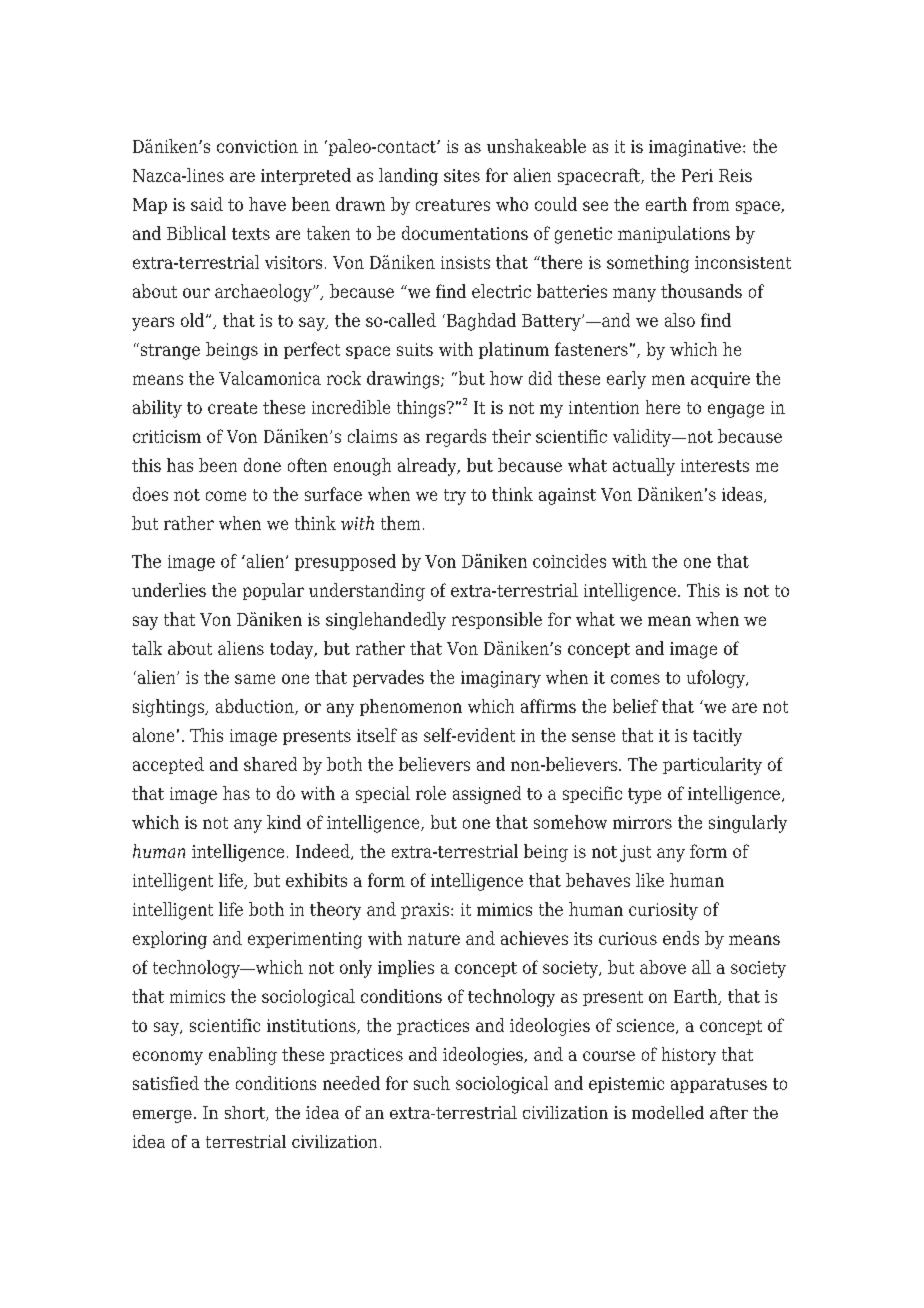 The width and height of the screenshot is (924, 1308). Describe the element at coordinates (668, 1112) in the screenshot. I see `modelled` at that location.
